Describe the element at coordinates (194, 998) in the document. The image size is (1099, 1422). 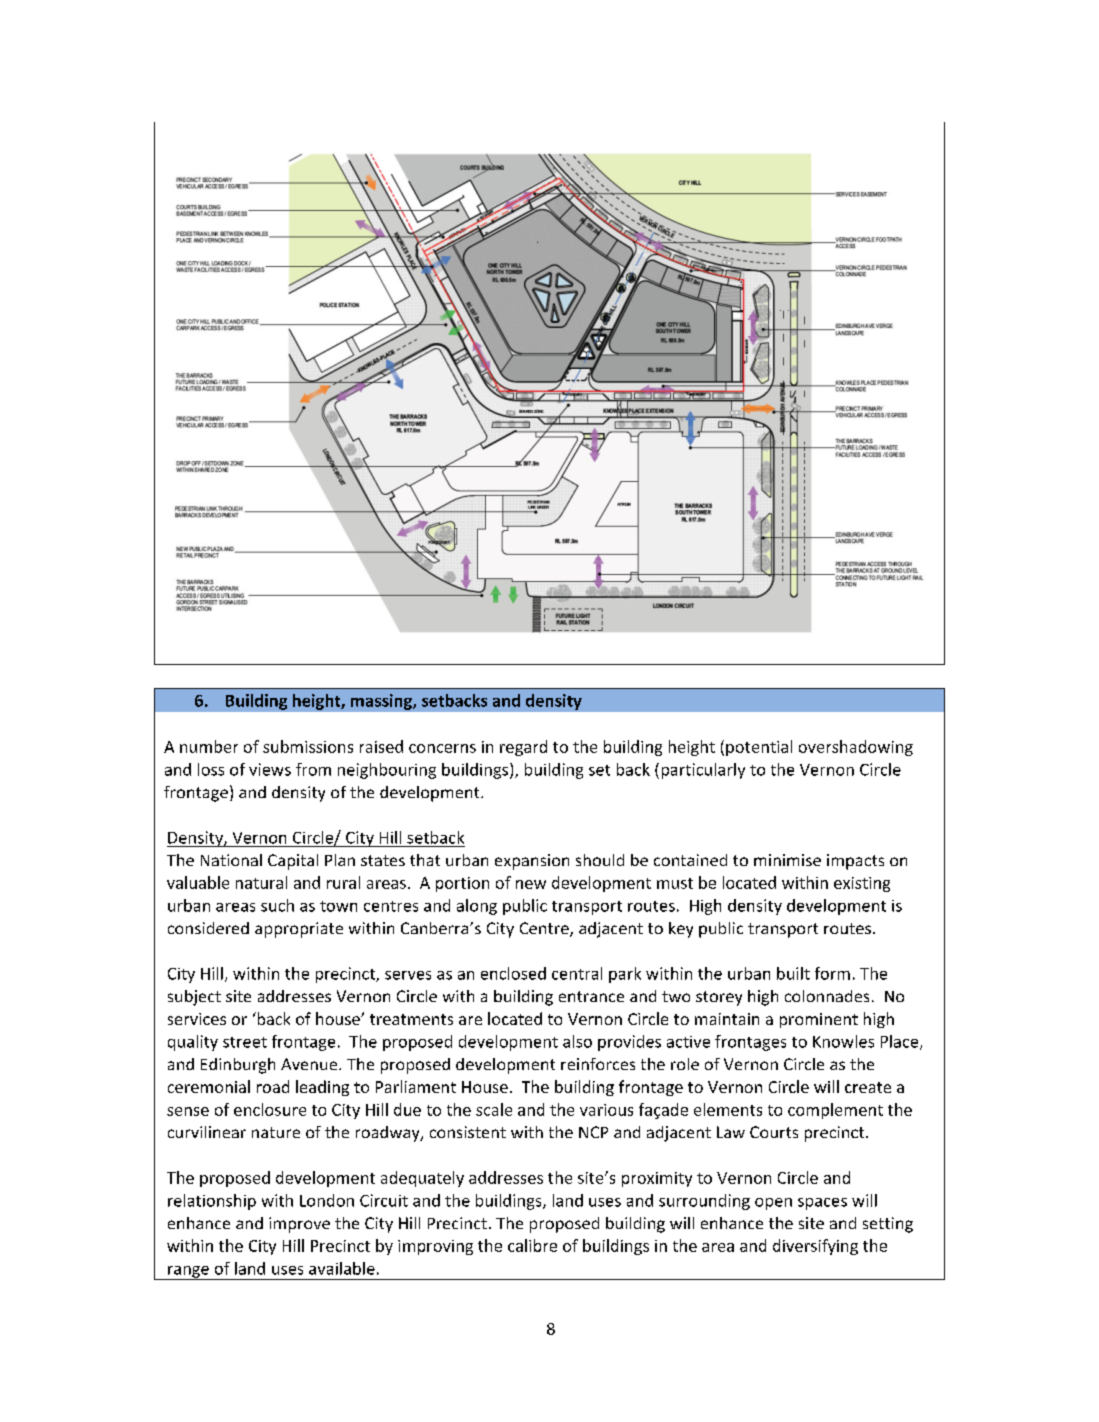
I see `subject` at that location.
